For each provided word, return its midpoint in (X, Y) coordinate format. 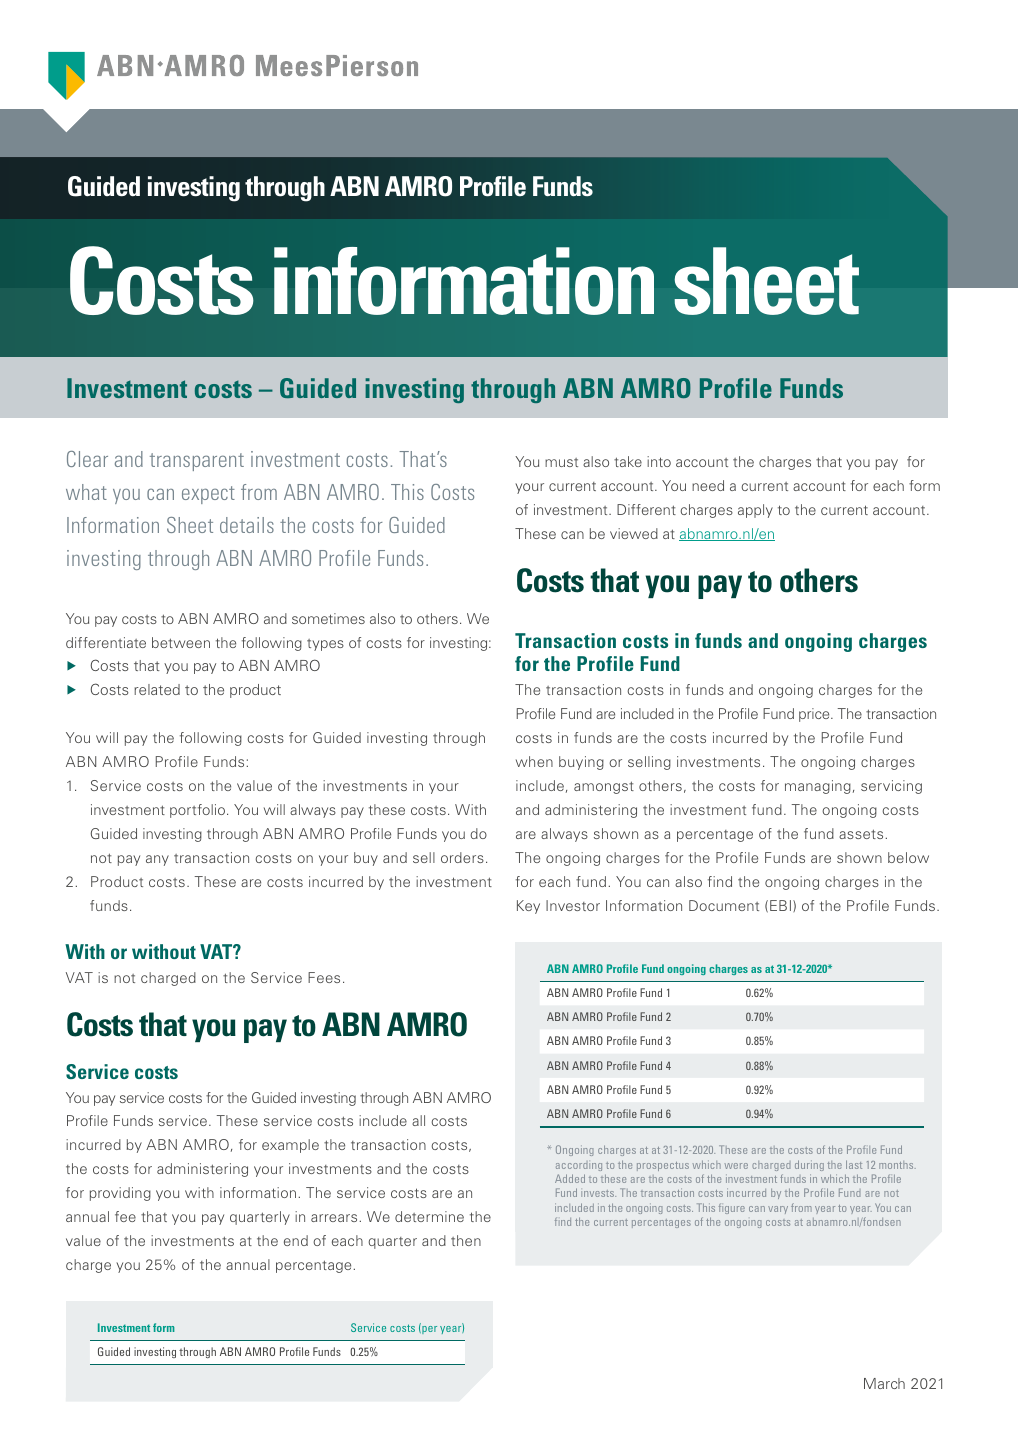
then (466, 1240)
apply (755, 511)
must (561, 462)
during (809, 1165)
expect (208, 495)
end (296, 1240)
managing (818, 787)
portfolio (199, 811)
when (534, 761)
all (418, 1120)
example (290, 1146)
